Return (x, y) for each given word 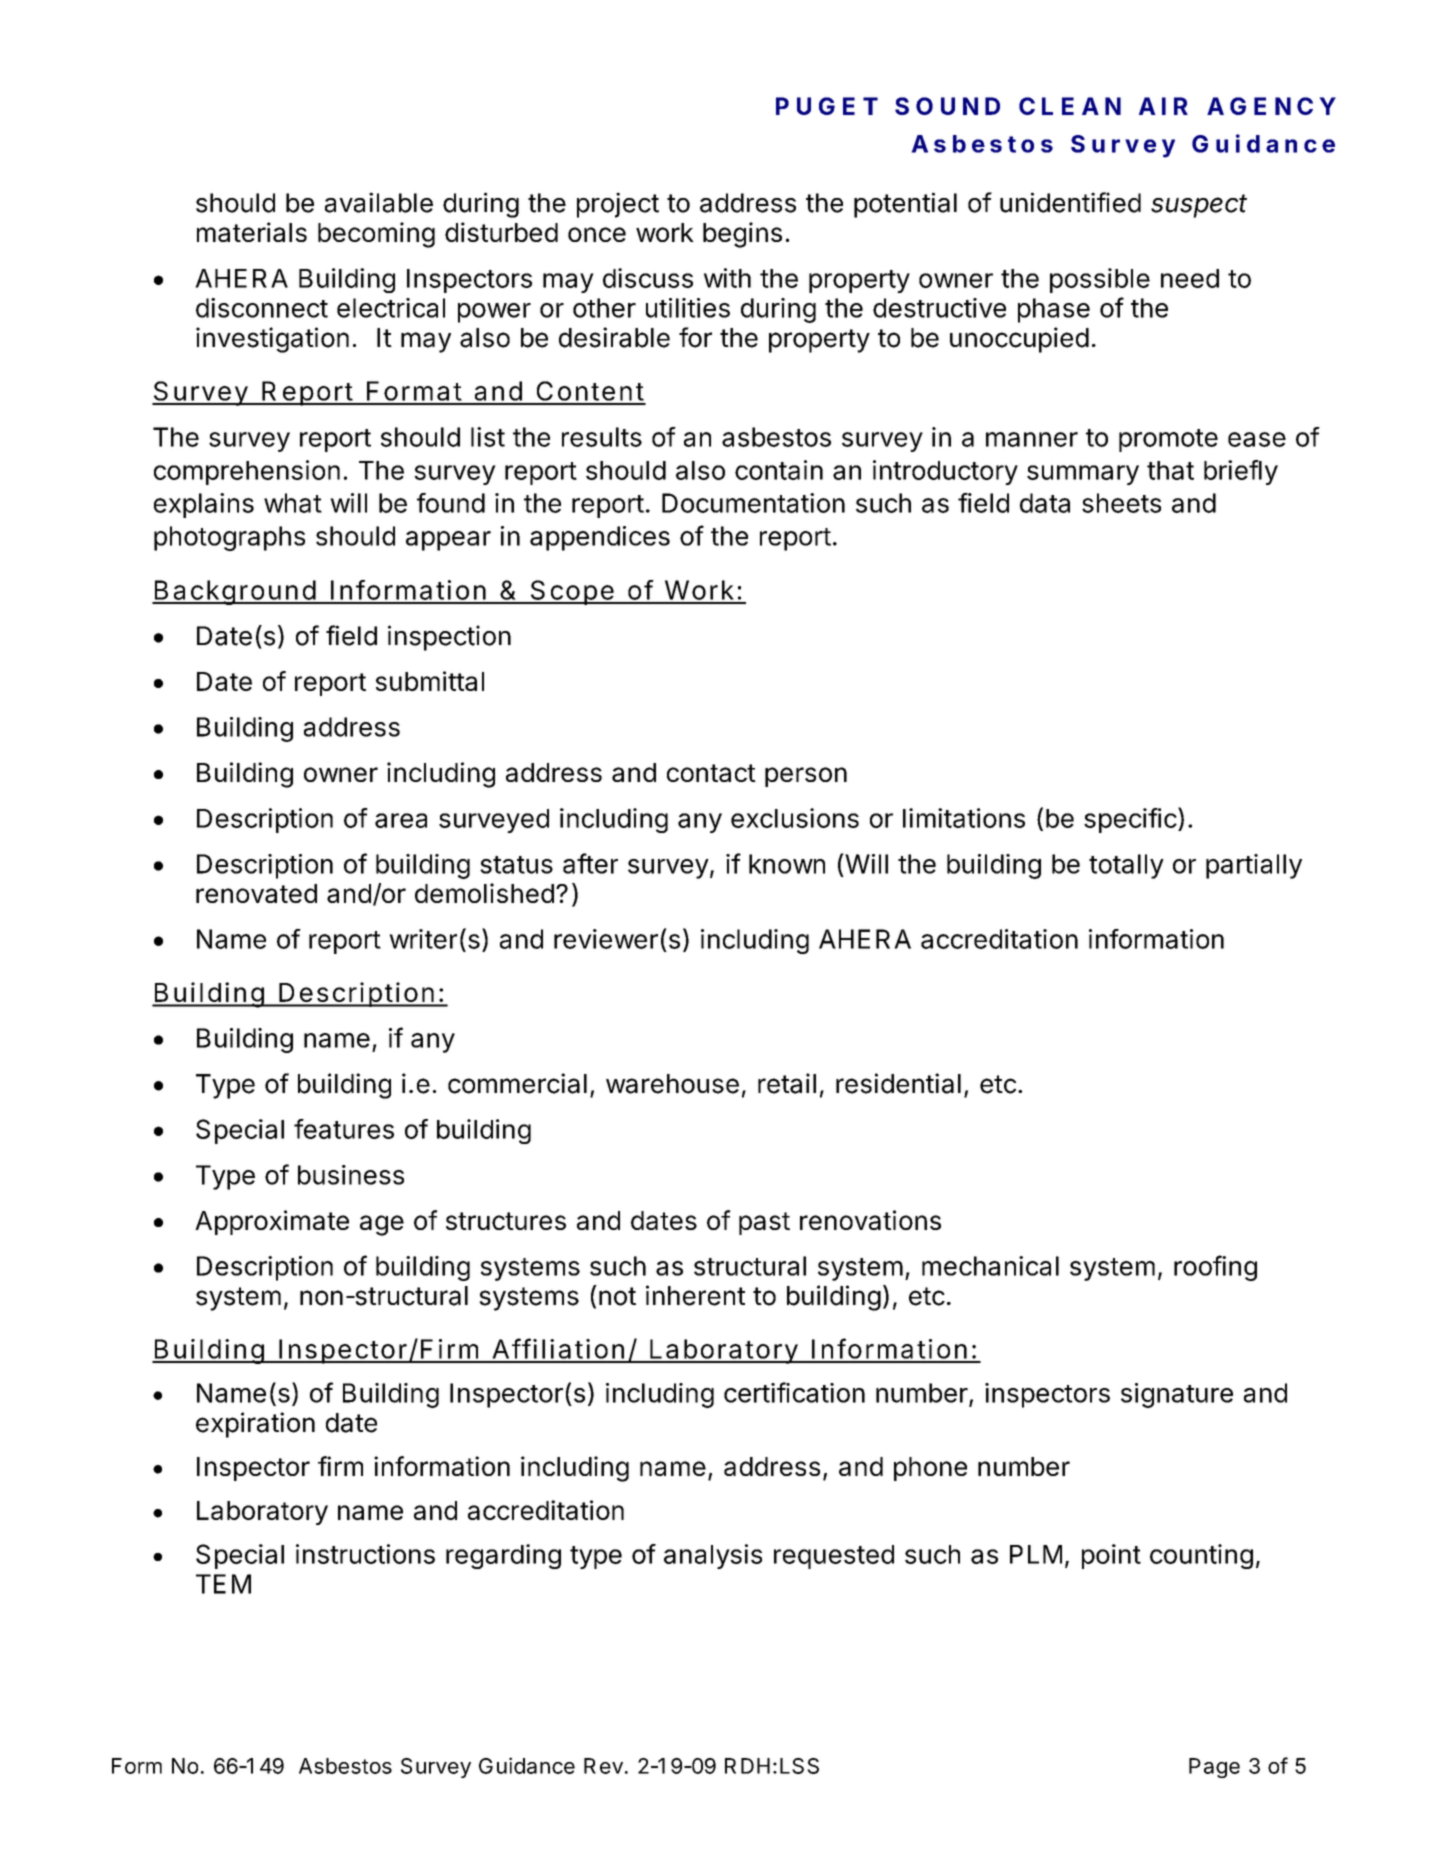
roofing (1215, 1268)
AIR (1163, 106)
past (764, 1223)
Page (1214, 1768)
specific (1130, 820)
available (379, 202)
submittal (430, 681)
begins (742, 235)
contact (711, 773)
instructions (365, 1554)
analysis (713, 1556)
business (351, 1175)
